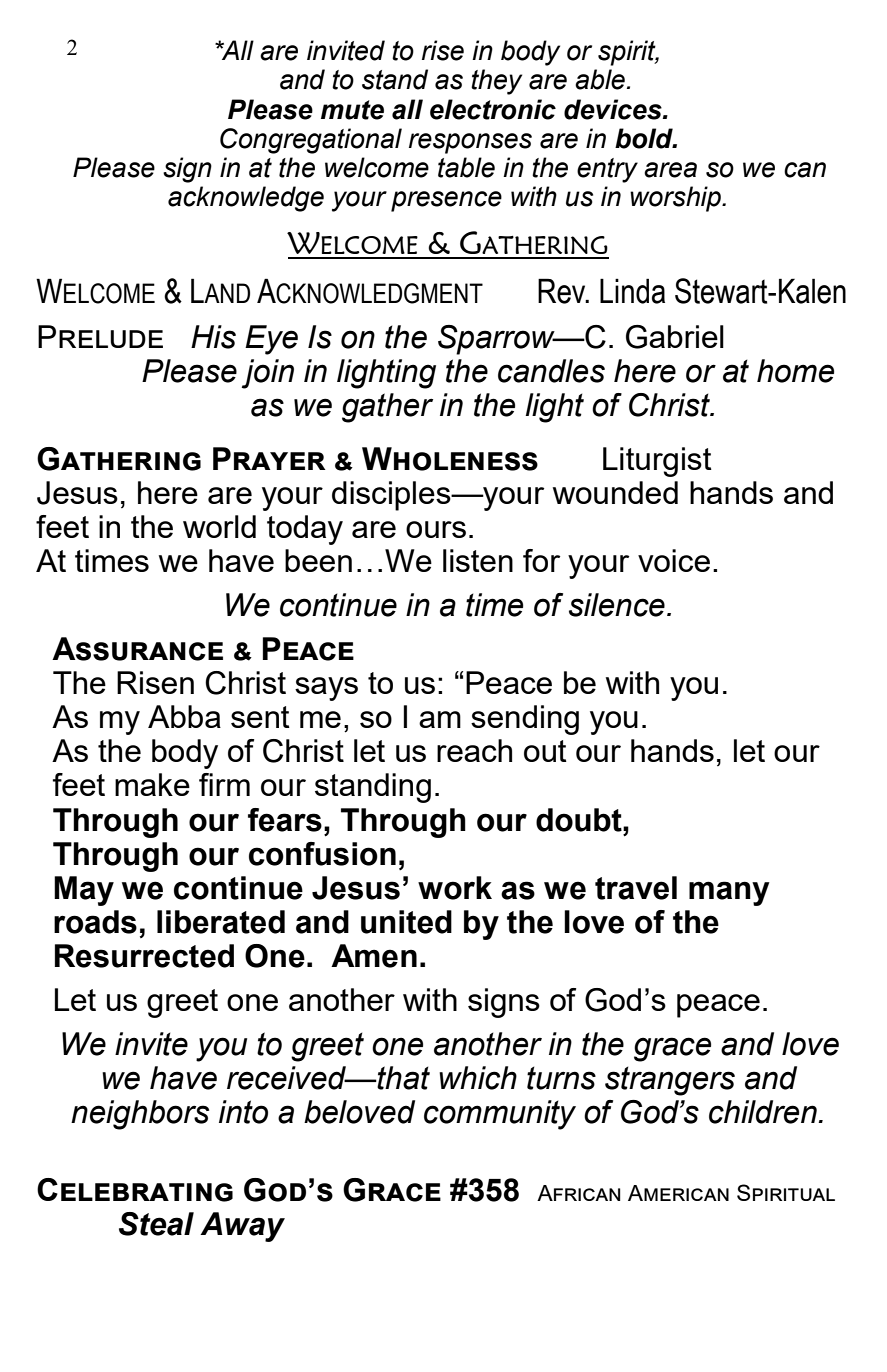  I want to click on acknowledge, so click(246, 199).
